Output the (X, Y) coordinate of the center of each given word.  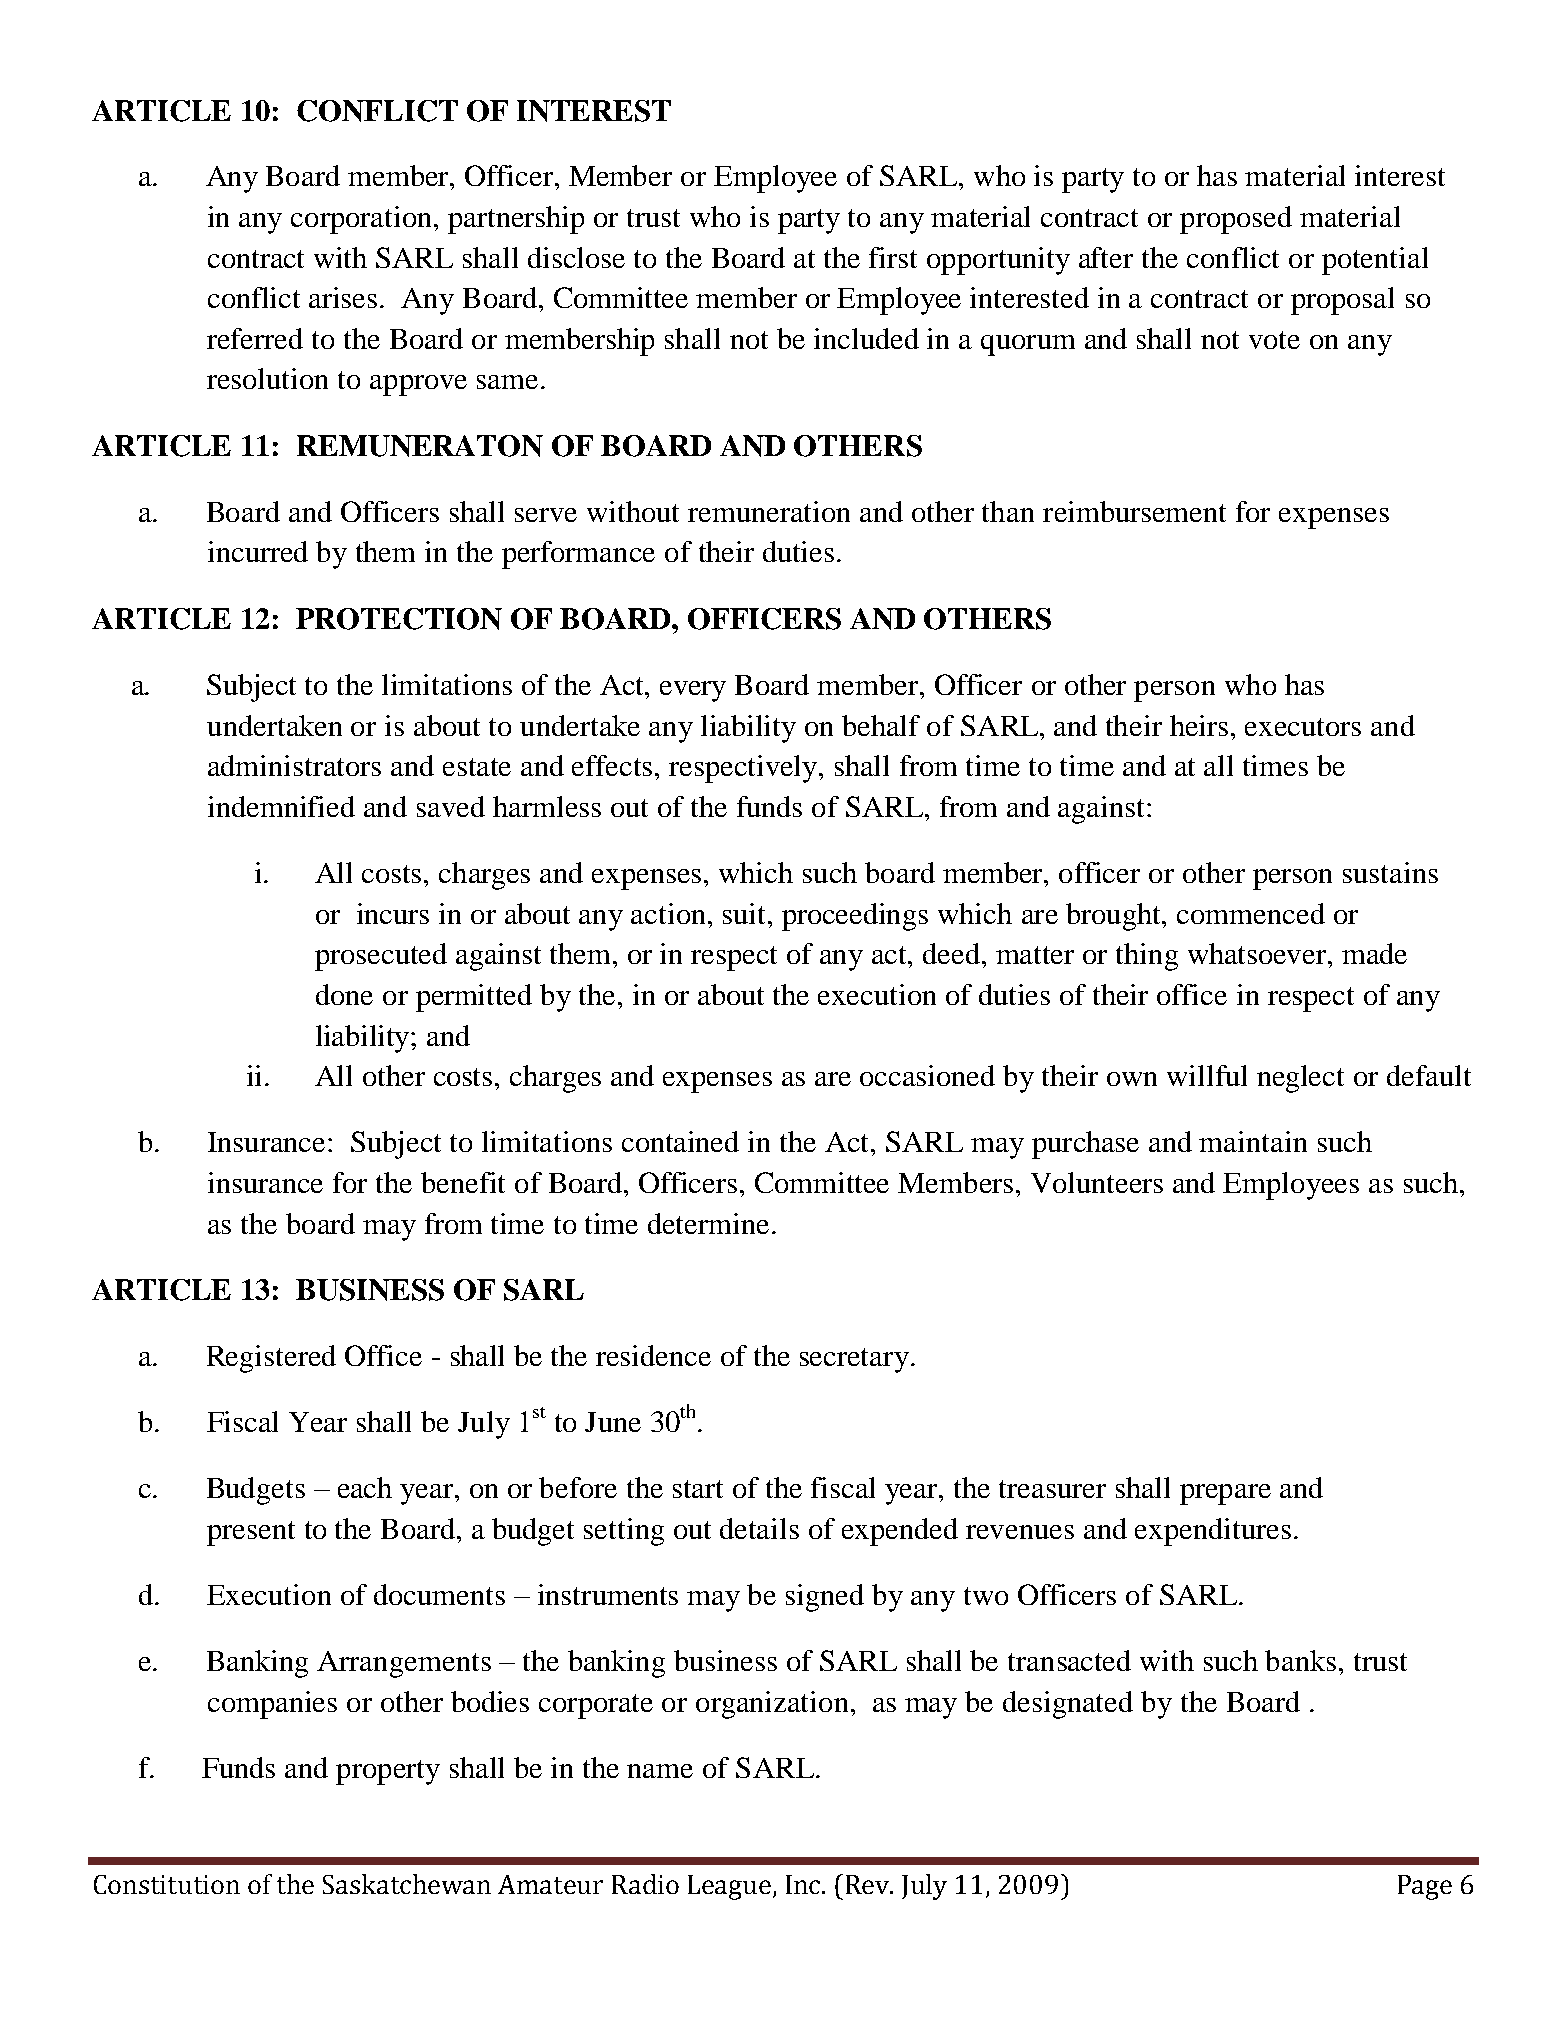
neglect (1300, 1079)
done (344, 994)
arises (343, 297)
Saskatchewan (407, 1884)
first (893, 257)
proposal (1342, 301)
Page (1425, 1887)
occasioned (927, 1075)
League (731, 1887)
